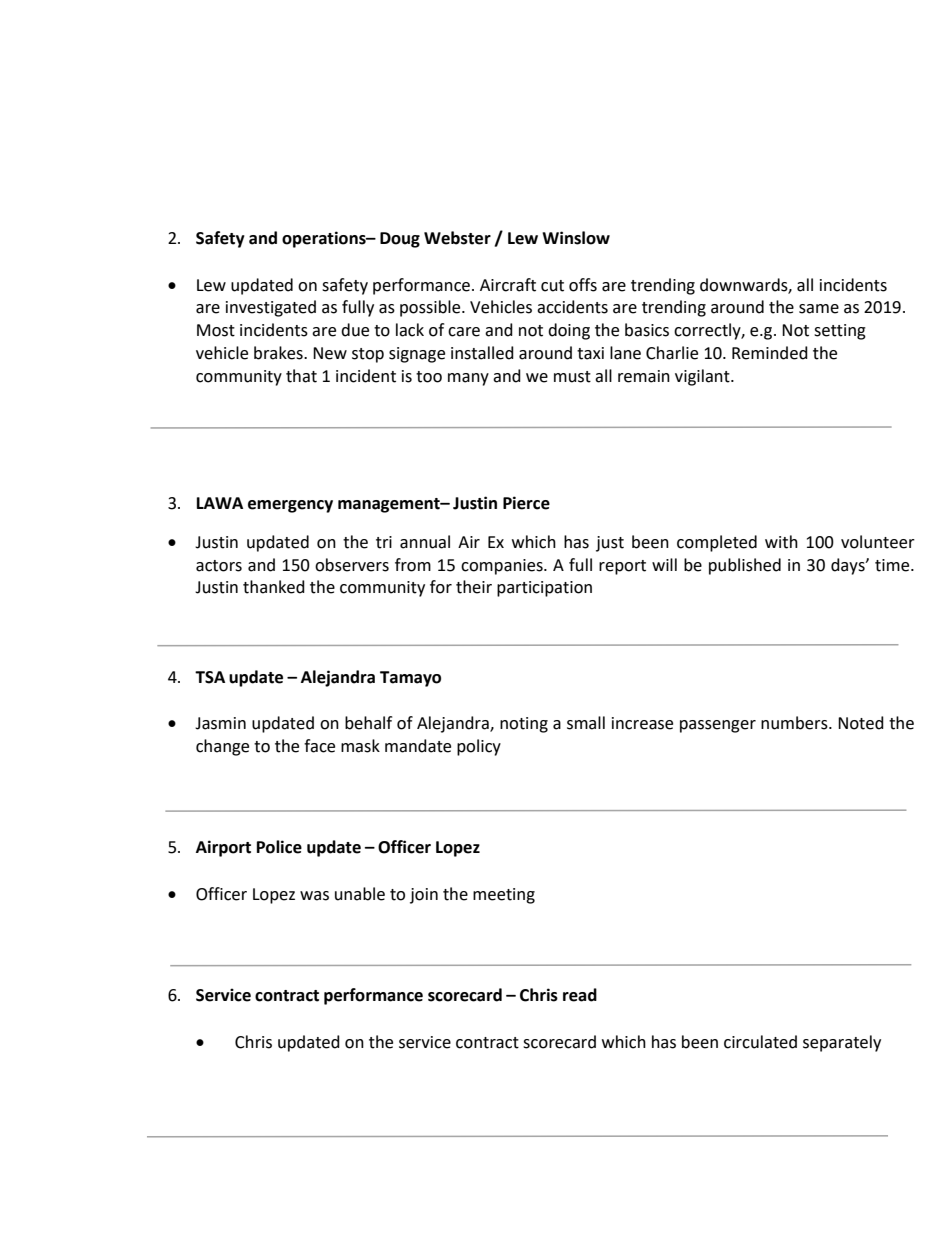  I want to click on cut, so click(552, 286).
